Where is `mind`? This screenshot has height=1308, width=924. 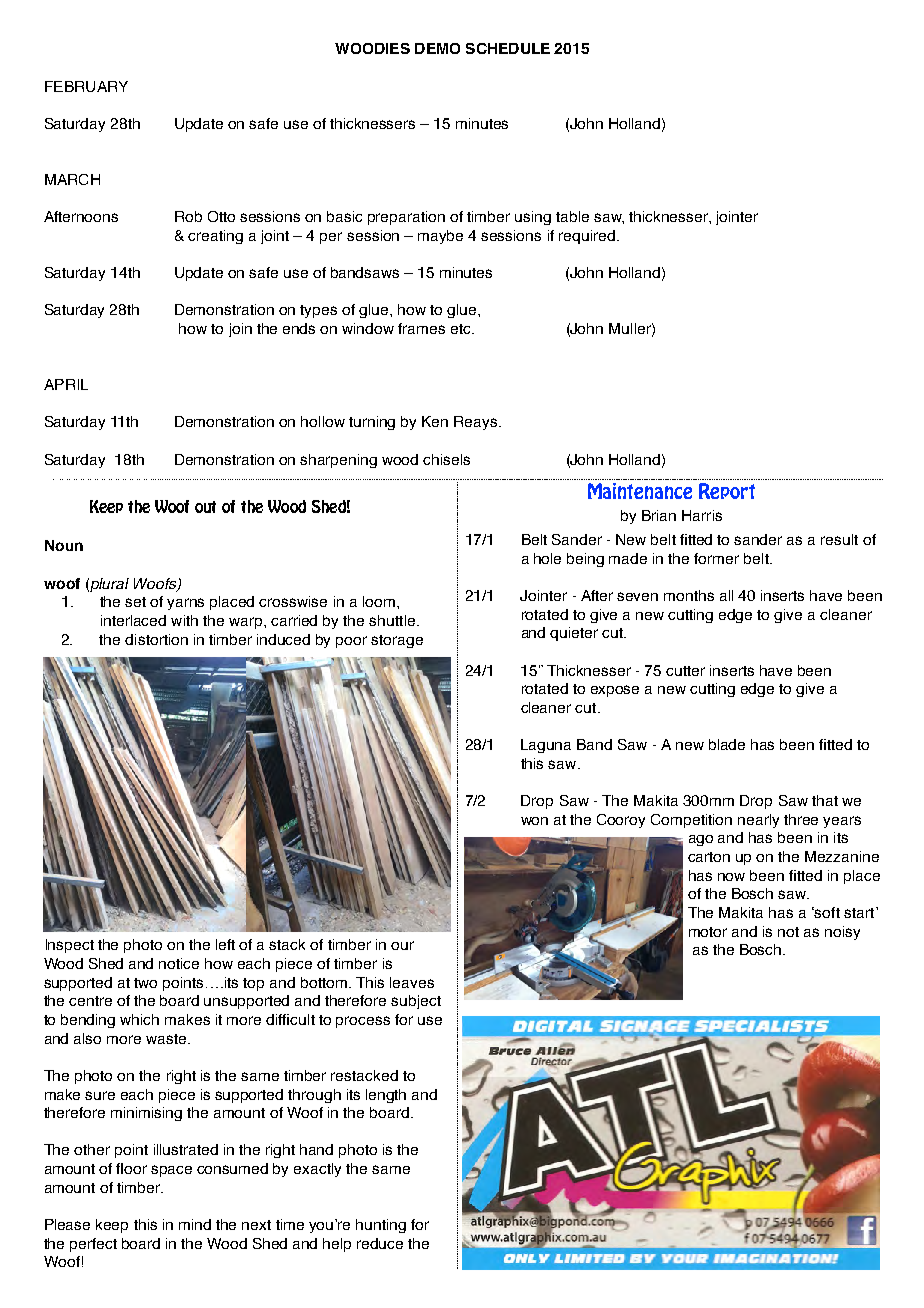
mind is located at coordinates (195, 1224).
